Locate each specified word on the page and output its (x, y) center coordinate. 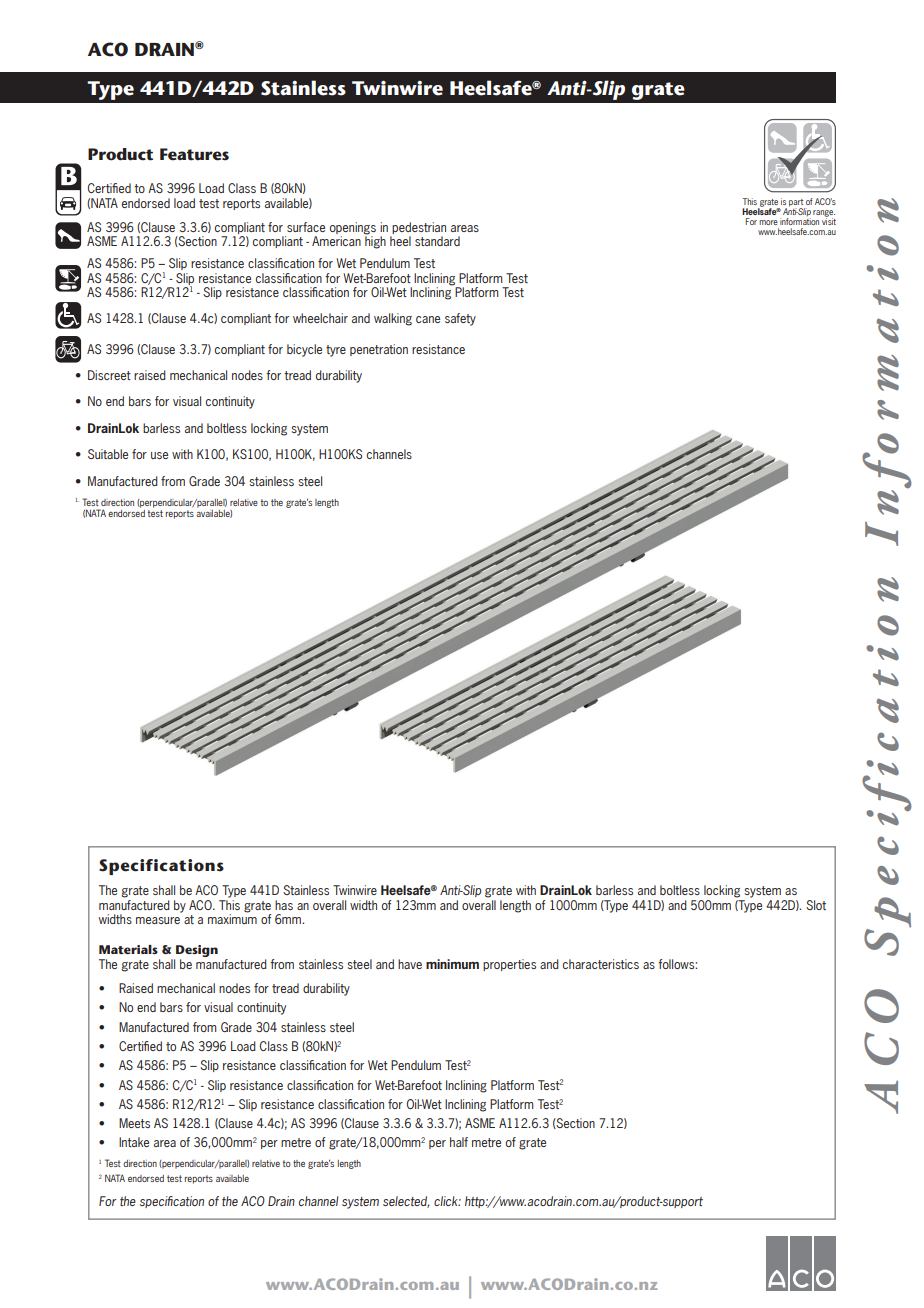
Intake (134, 1142)
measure (158, 920)
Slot (816, 905)
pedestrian (419, 228)
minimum (452, 964)
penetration (379, 350)
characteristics (601, 964)
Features (194, 154)
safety (460, 319)
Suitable (108, 454)
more (768, 222)
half (459, 1142)
